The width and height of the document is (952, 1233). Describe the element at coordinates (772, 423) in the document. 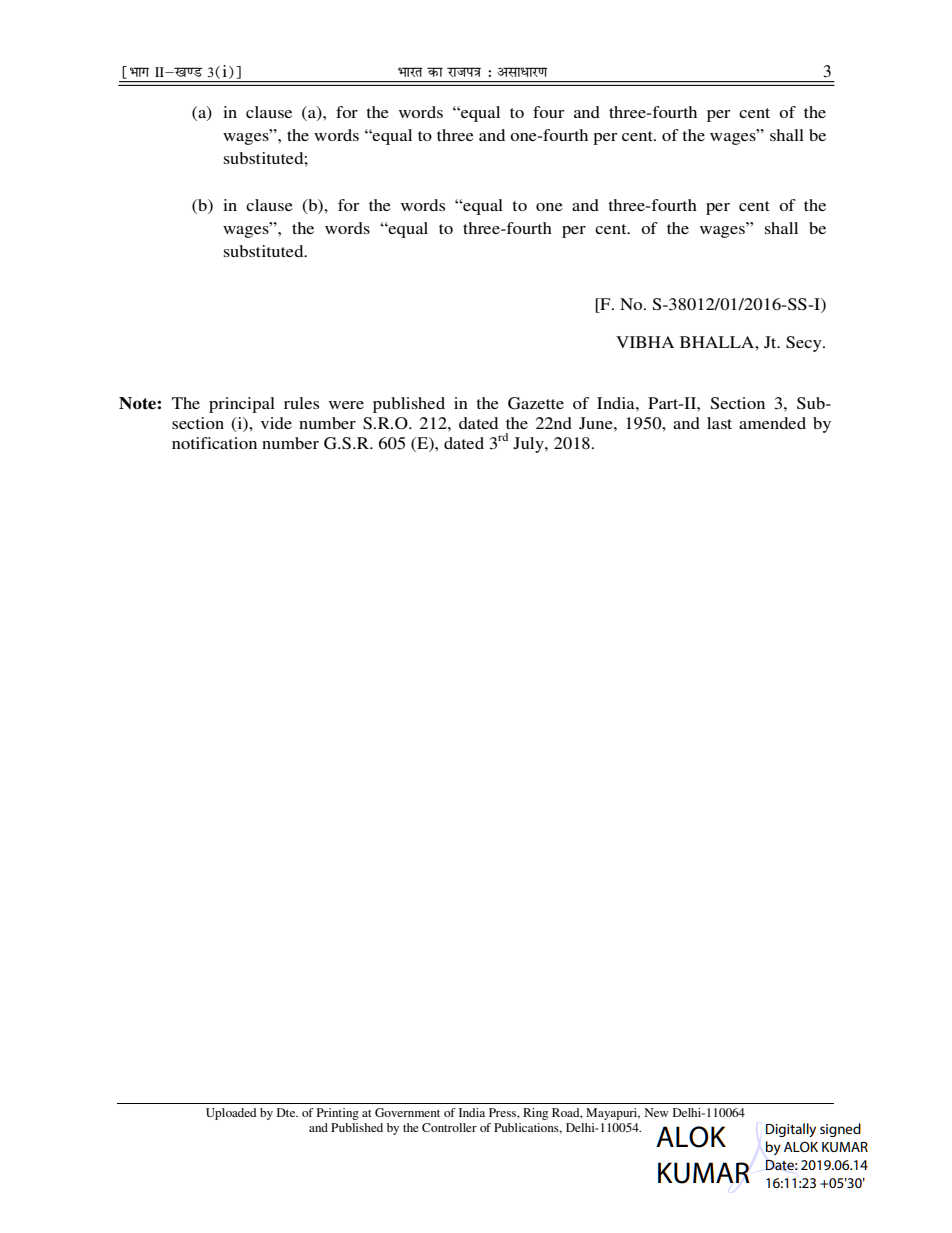

I see `amended` at that location.
